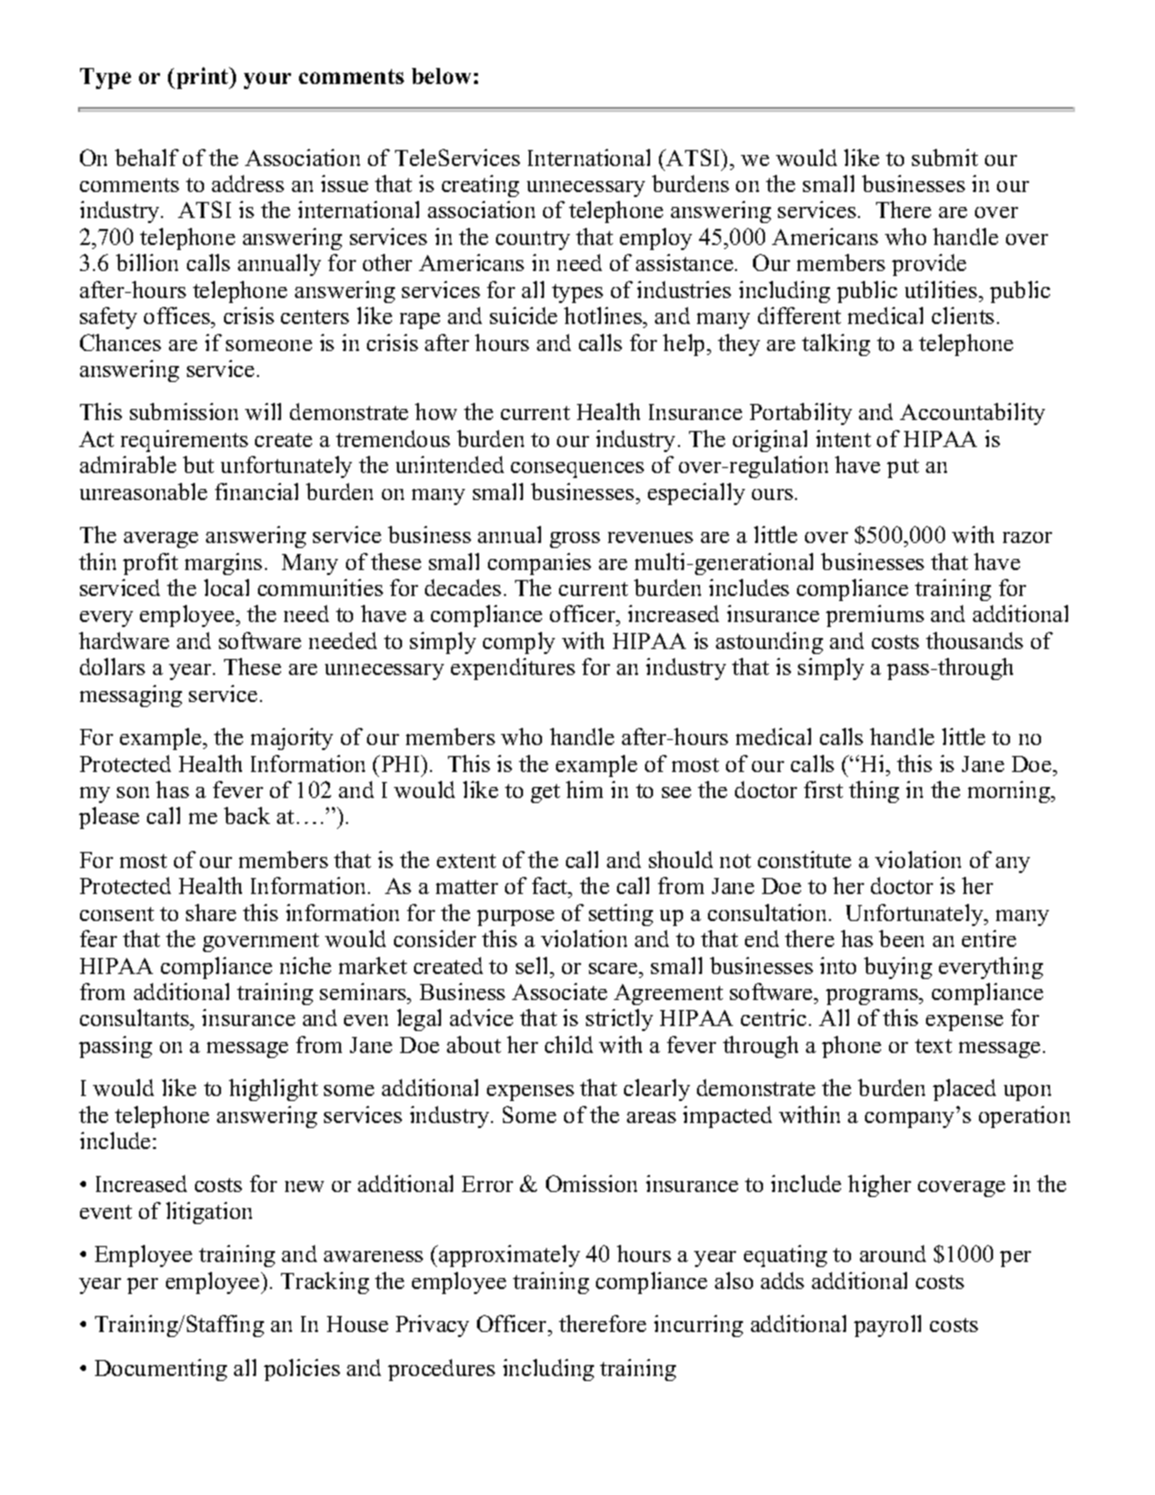 The width and height of the page is (1155, 1495). What do you see at coordinates (933, 1046) in the page?
I see `text` at bounding box center [933, 1046].
